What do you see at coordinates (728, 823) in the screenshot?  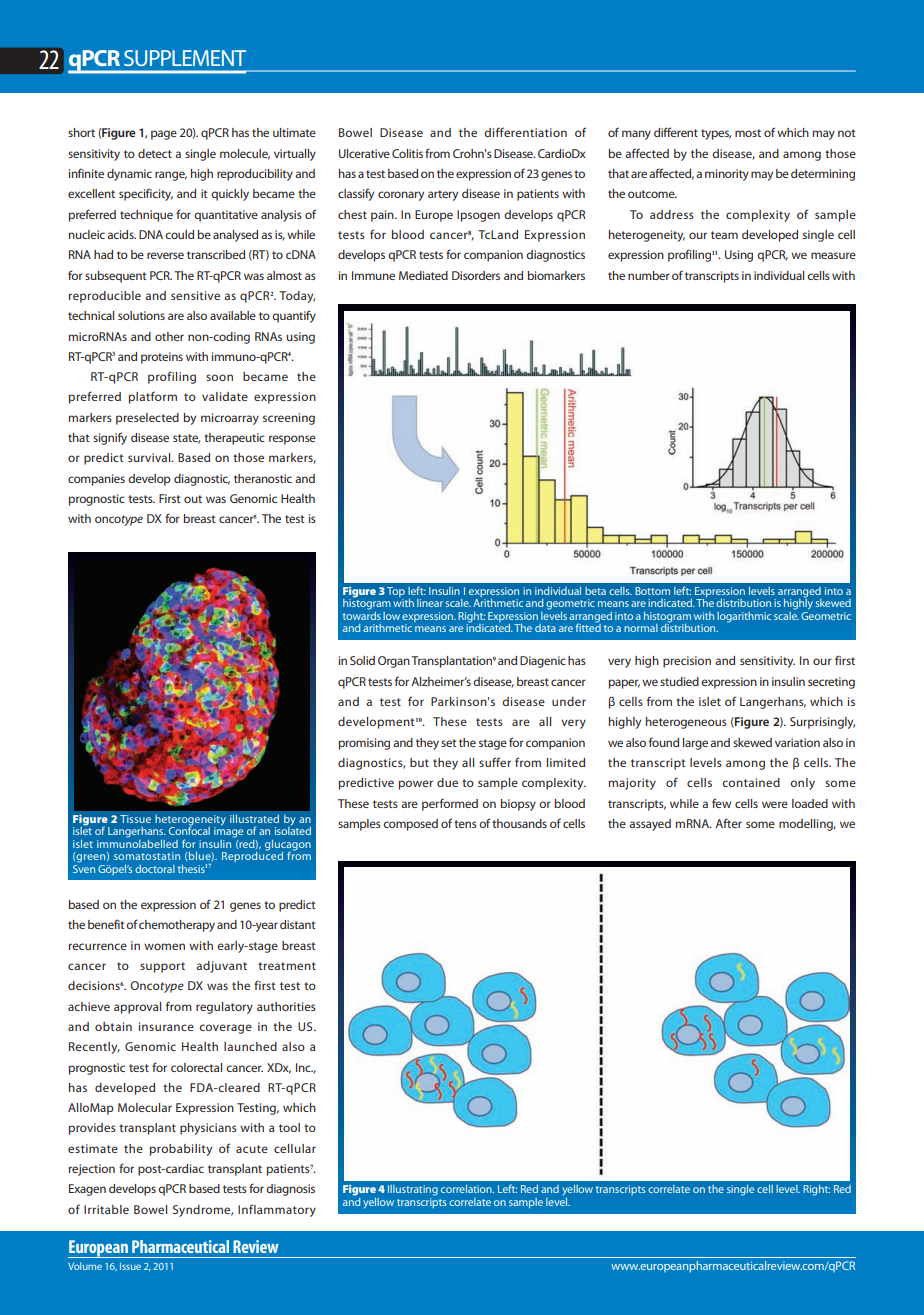 I see `After` at bounding box center [728, 823].
